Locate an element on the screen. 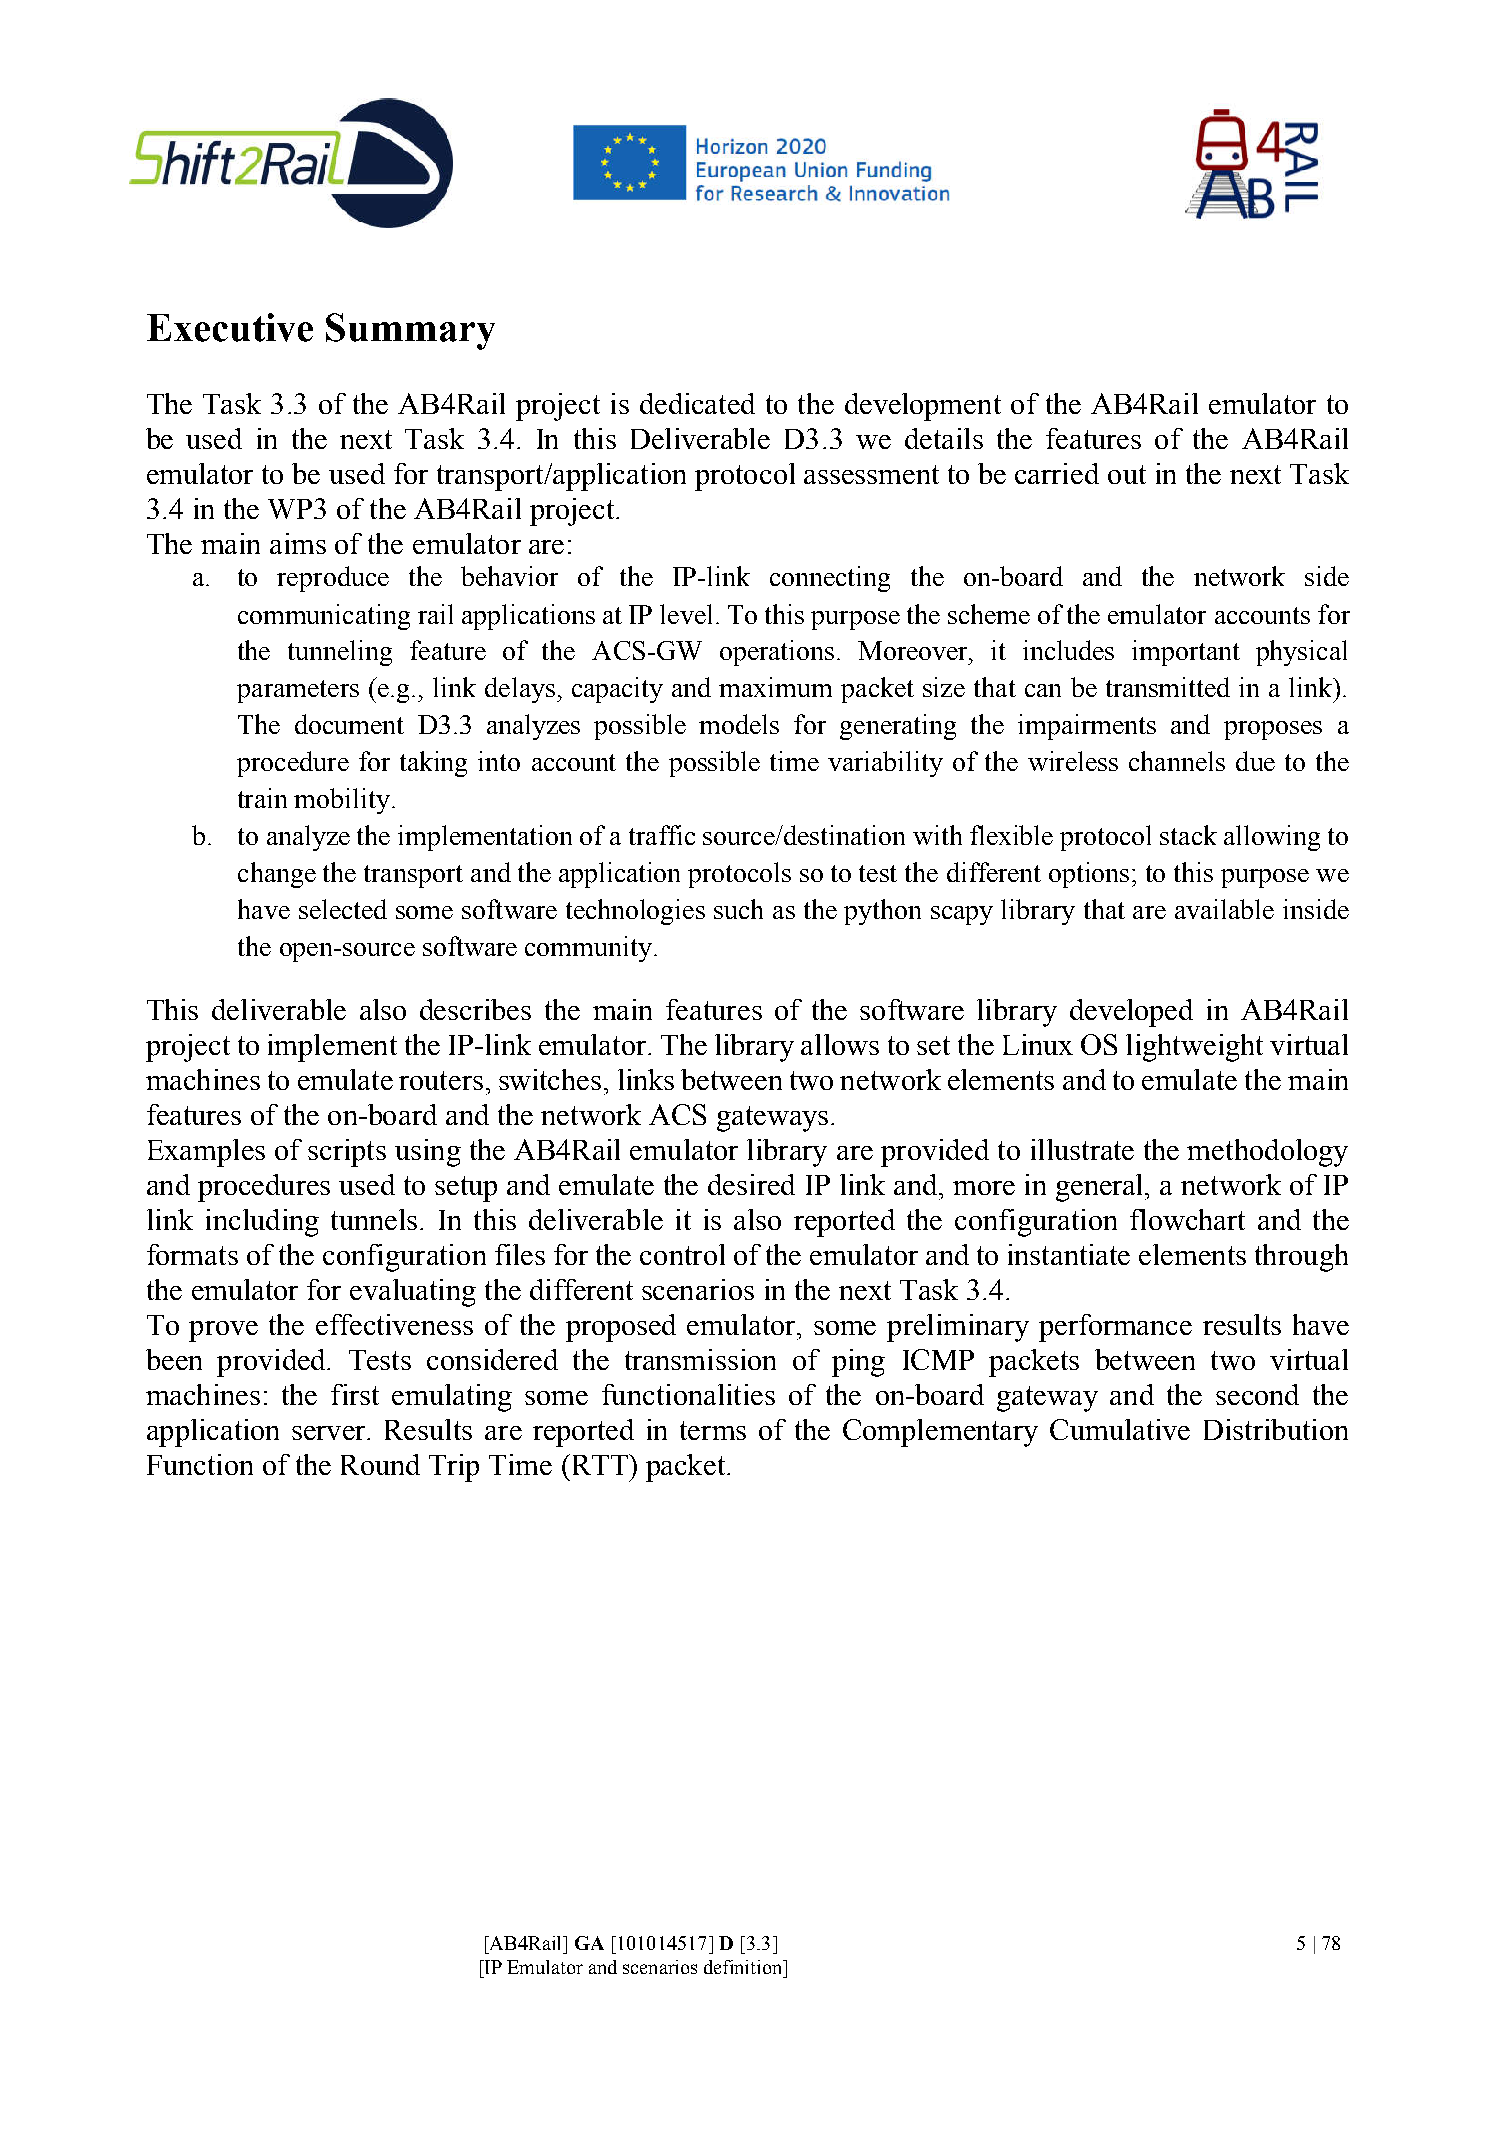  carried is located at coordinates (1057, 473).
